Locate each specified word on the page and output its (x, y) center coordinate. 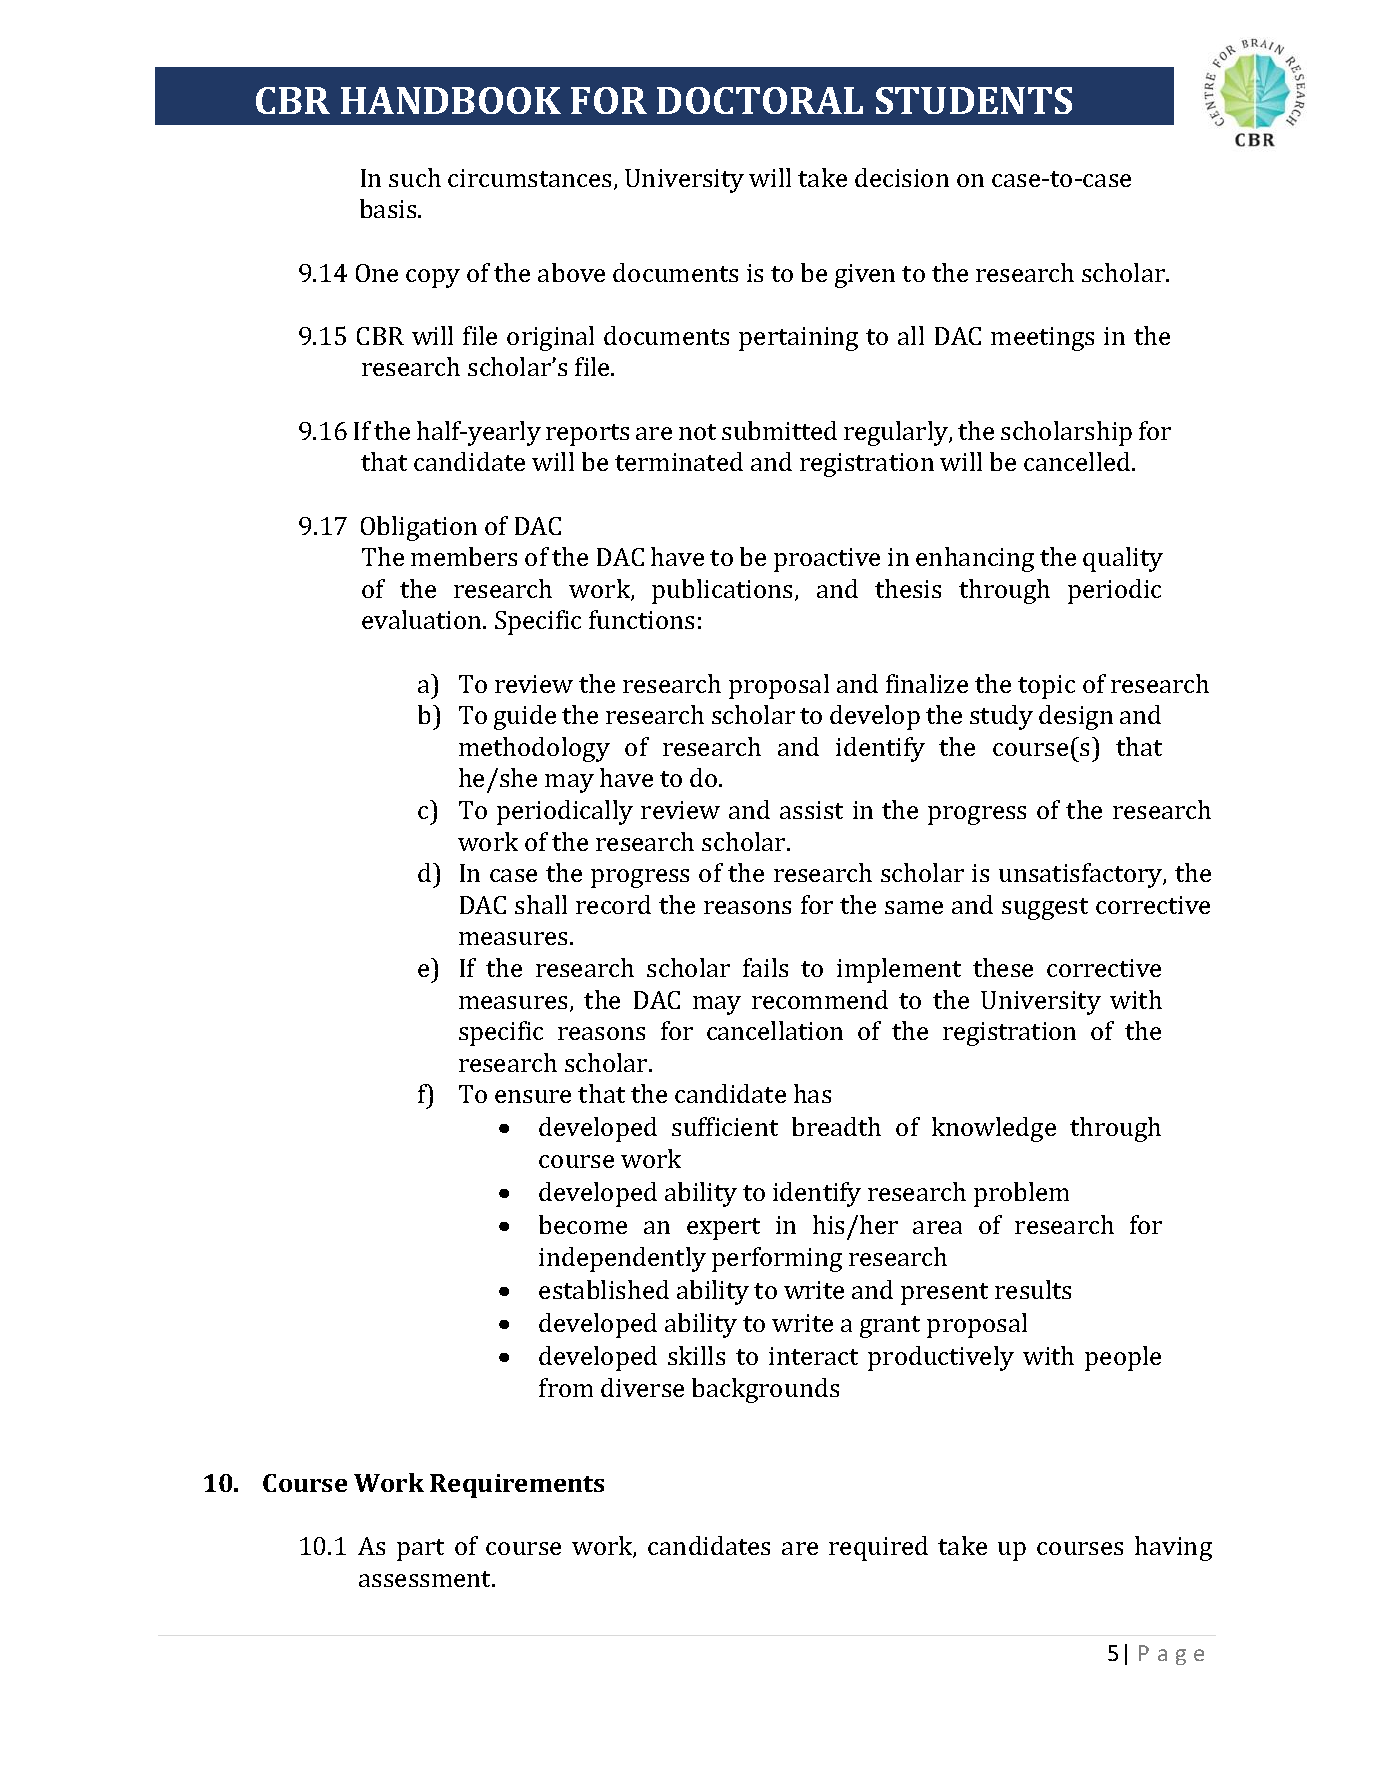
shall (541, 904)
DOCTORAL (760, 100)
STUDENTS (974, 100)
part (420, 1550)
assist (811, 810)
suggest (1045, 909)
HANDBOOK (451, 100)
